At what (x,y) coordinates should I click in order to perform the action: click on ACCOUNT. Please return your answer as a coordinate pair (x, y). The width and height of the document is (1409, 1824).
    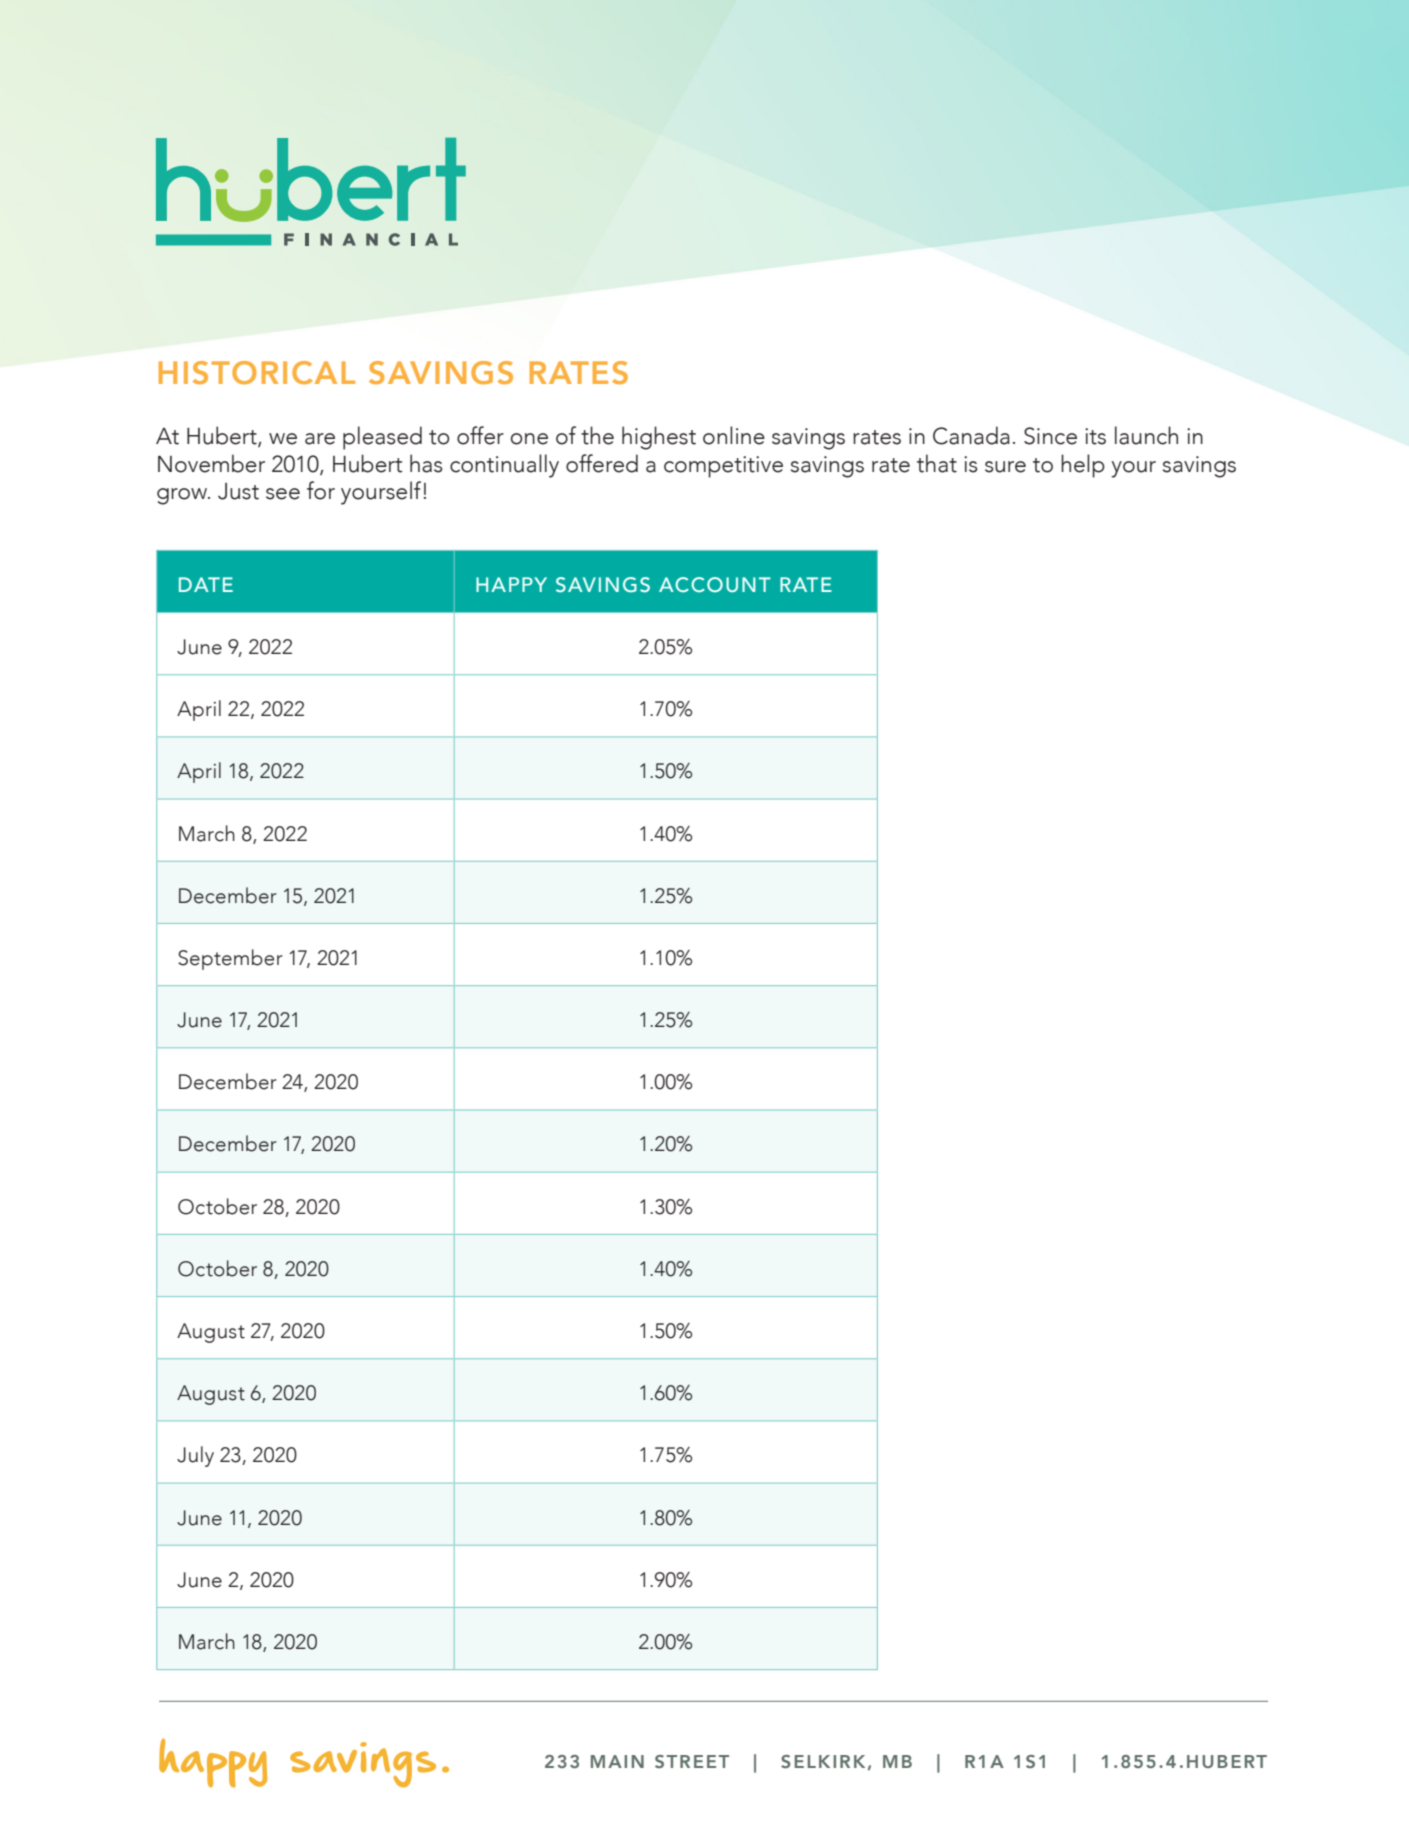
    Looking at the image, I should click on (715, 584).
